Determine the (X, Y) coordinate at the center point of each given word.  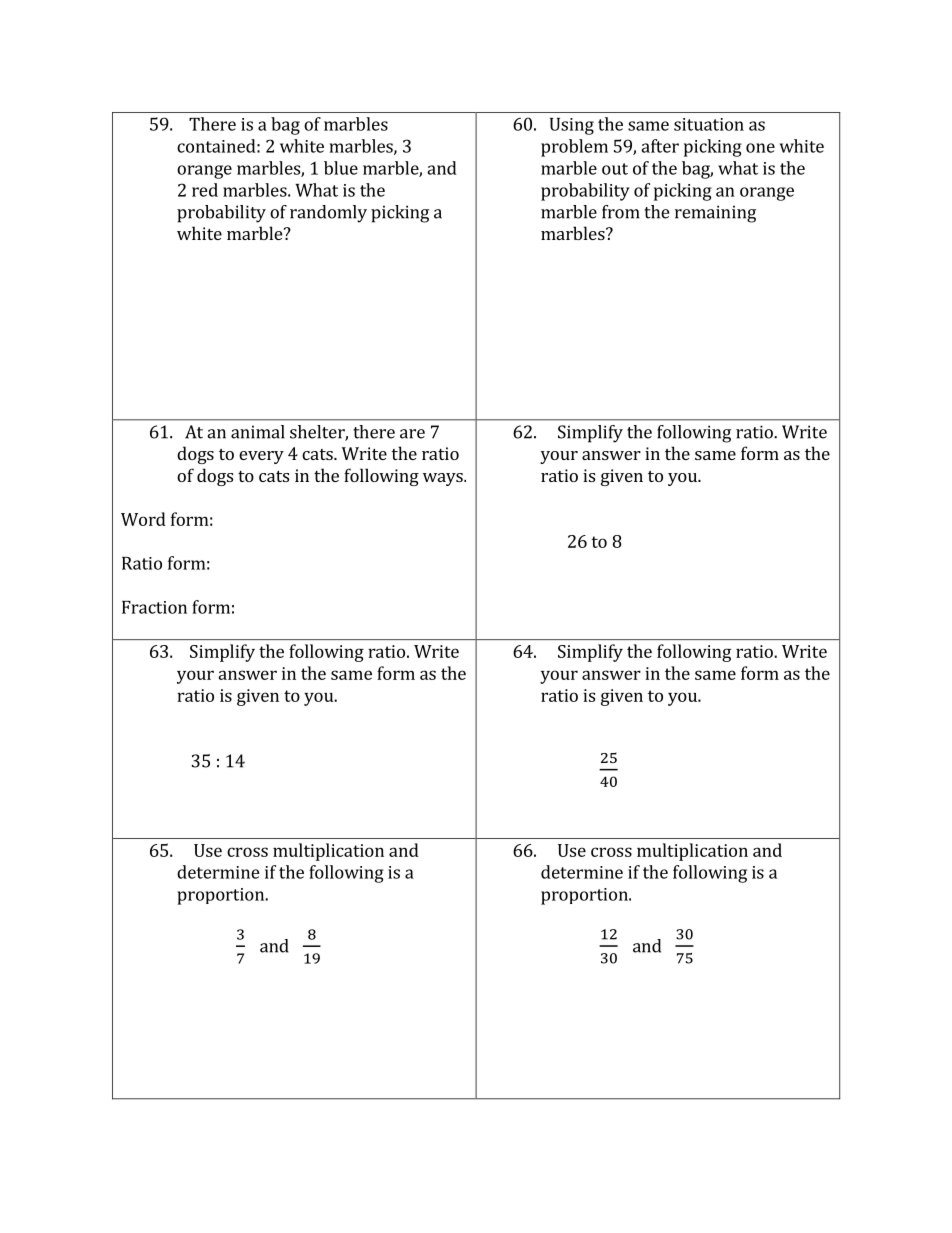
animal (258, 432)
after (660, 146)
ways (444, 479)
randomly (328, 214)
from (621, 212)
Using (572, 126)
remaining (715, 214)
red (205, 190)
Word (143, 519)
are (412, 434)
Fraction (154, 607)
